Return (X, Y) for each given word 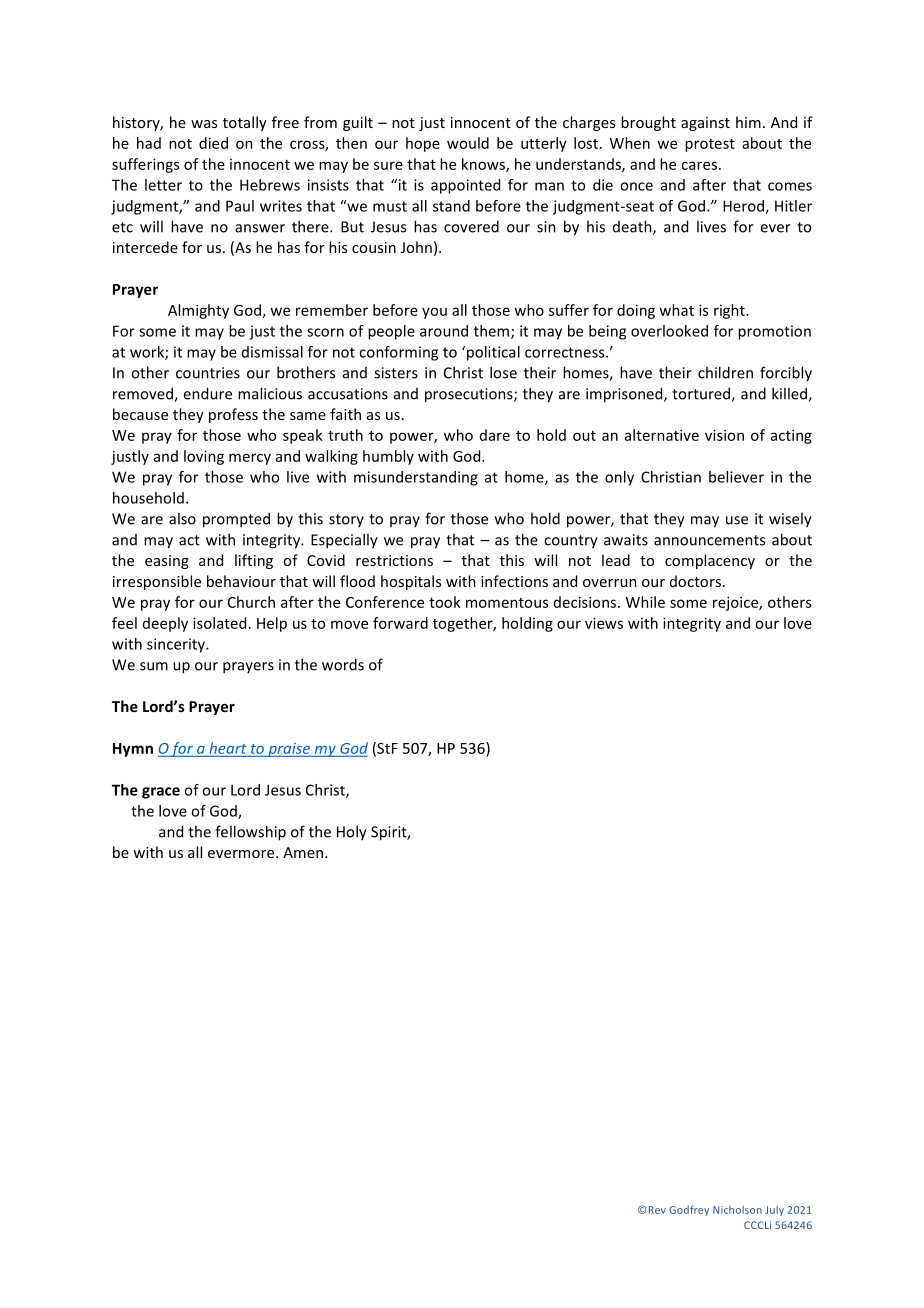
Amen (303, 852)
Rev (657, 1210)
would (468, 143)
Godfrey (689, 1210)
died (213, 143)
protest (710, 145)
